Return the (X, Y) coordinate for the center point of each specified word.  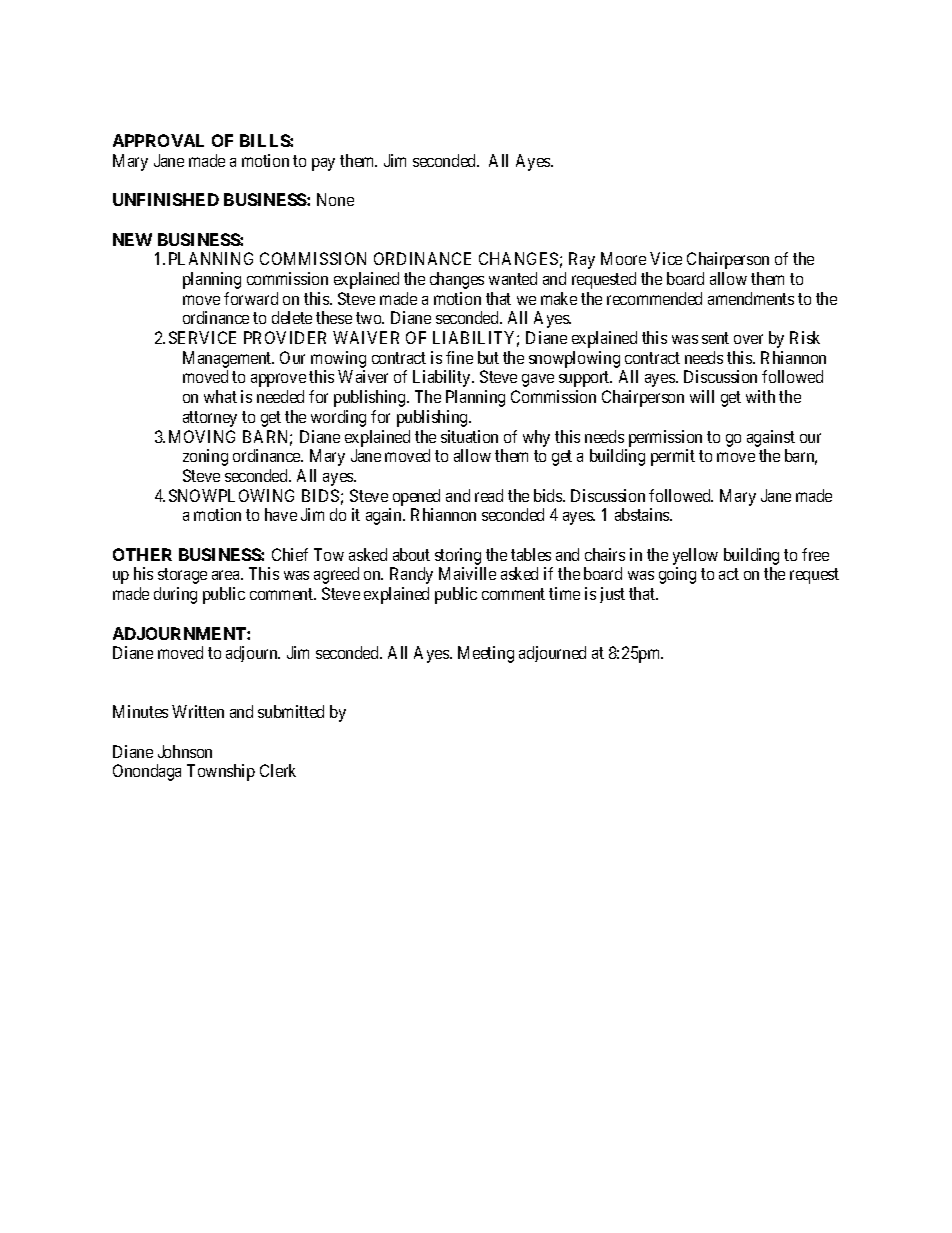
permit (673, 457)
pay (323, 164)
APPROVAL (158, 140)
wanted (513, 278)
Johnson (185, 751)
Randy (411, 575)
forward (251, 298)
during (175, 595)
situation (469, 436)
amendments (751, 298)
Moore (623, 258)
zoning (205, 457)
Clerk (278, 770)
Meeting (486, 654)
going (677, 575)
